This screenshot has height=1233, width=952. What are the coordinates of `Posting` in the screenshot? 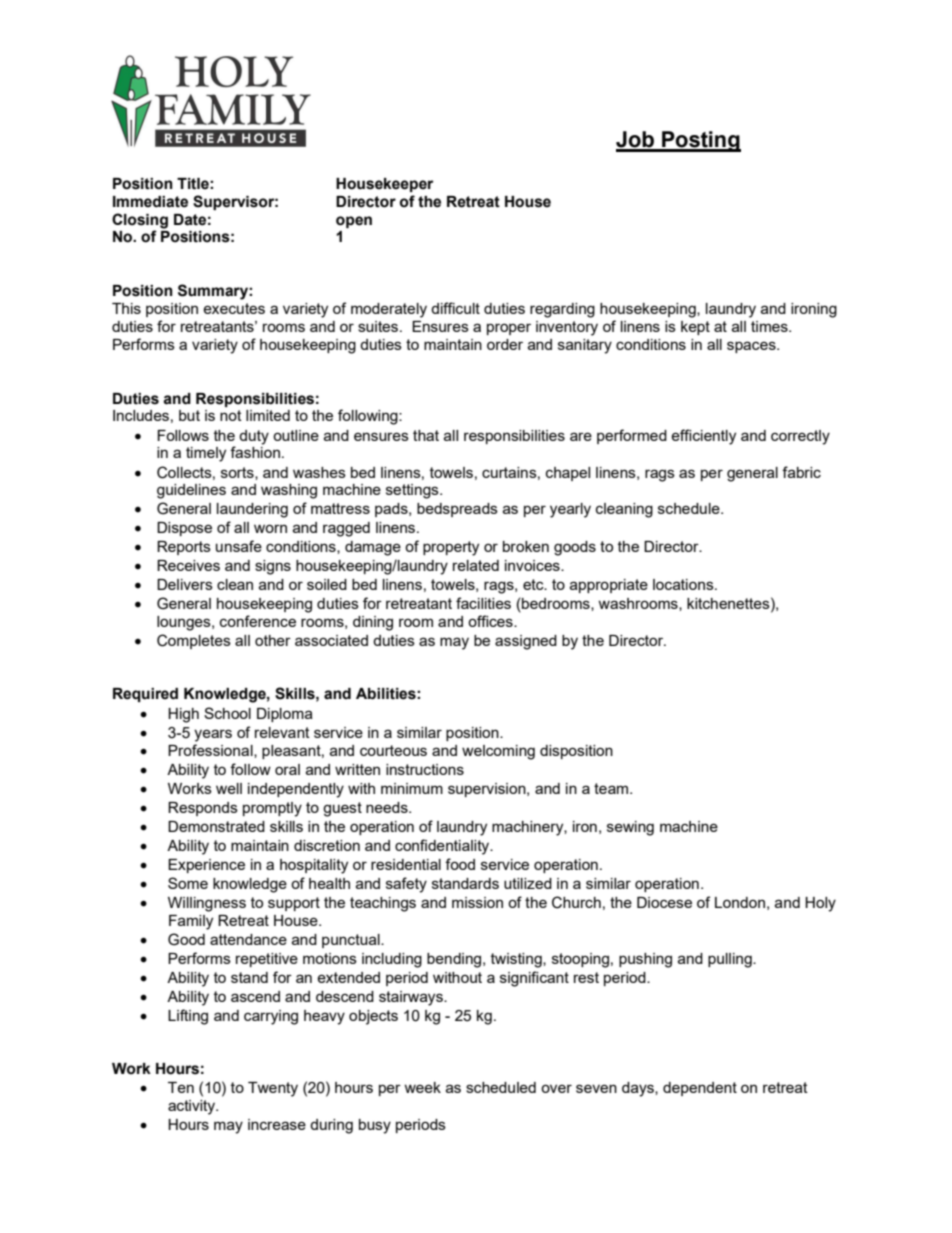 It's located at (700, 141).
